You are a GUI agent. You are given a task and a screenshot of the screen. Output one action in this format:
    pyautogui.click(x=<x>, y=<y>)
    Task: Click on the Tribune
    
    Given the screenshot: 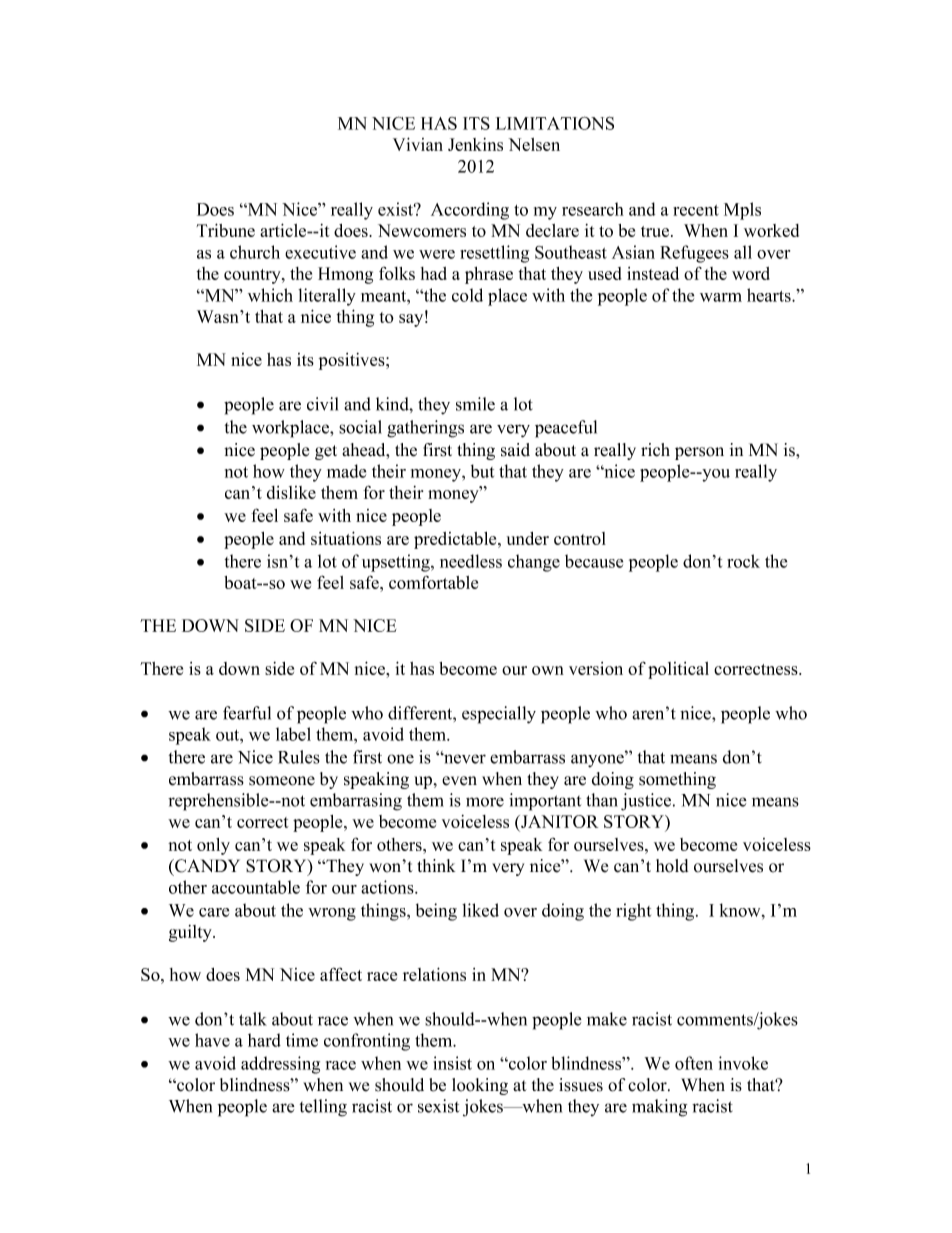 What is the action you would take?
    pyautogui.click(x=225, y=230)
